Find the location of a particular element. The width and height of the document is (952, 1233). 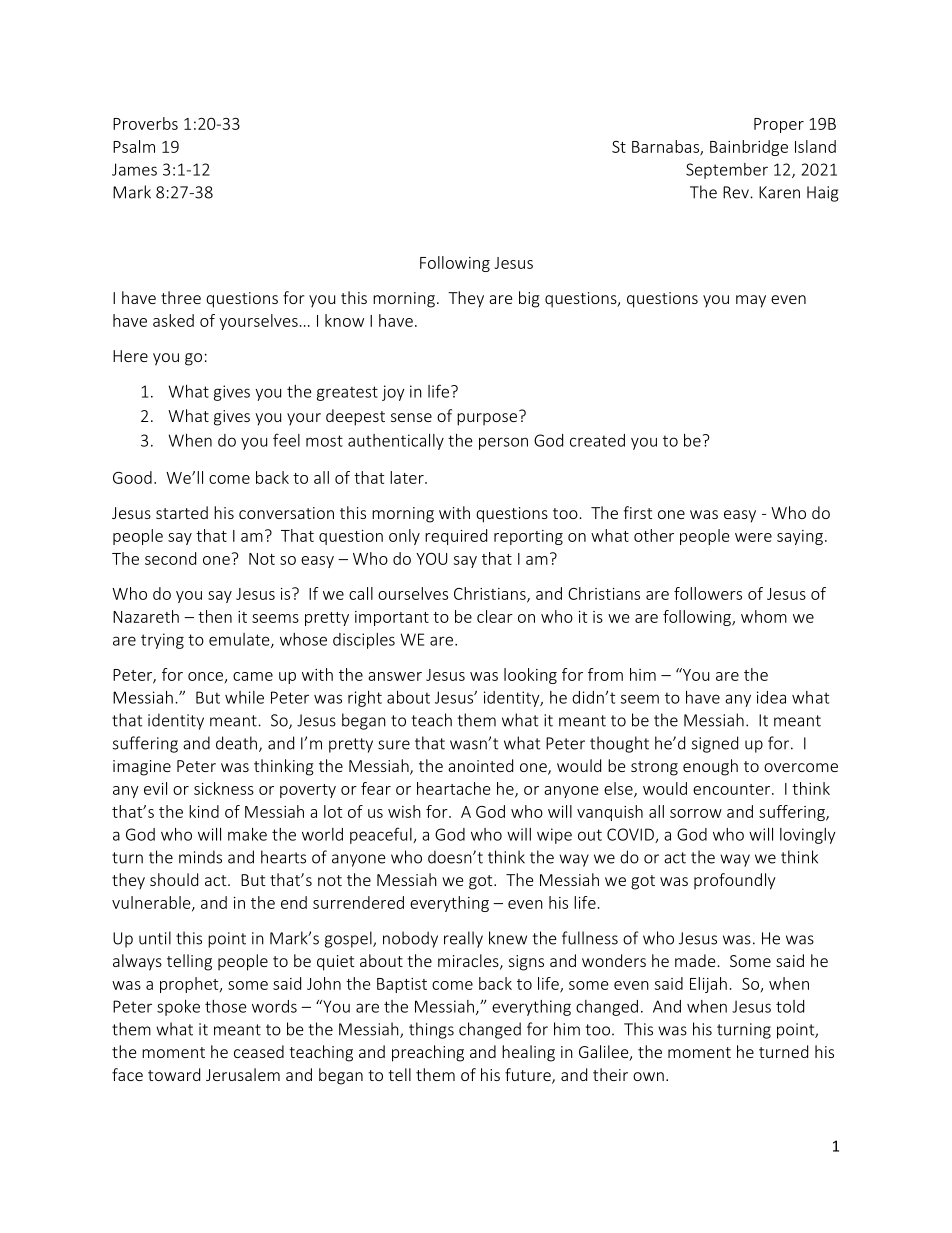

followers is located at coordinates (708, 593).
